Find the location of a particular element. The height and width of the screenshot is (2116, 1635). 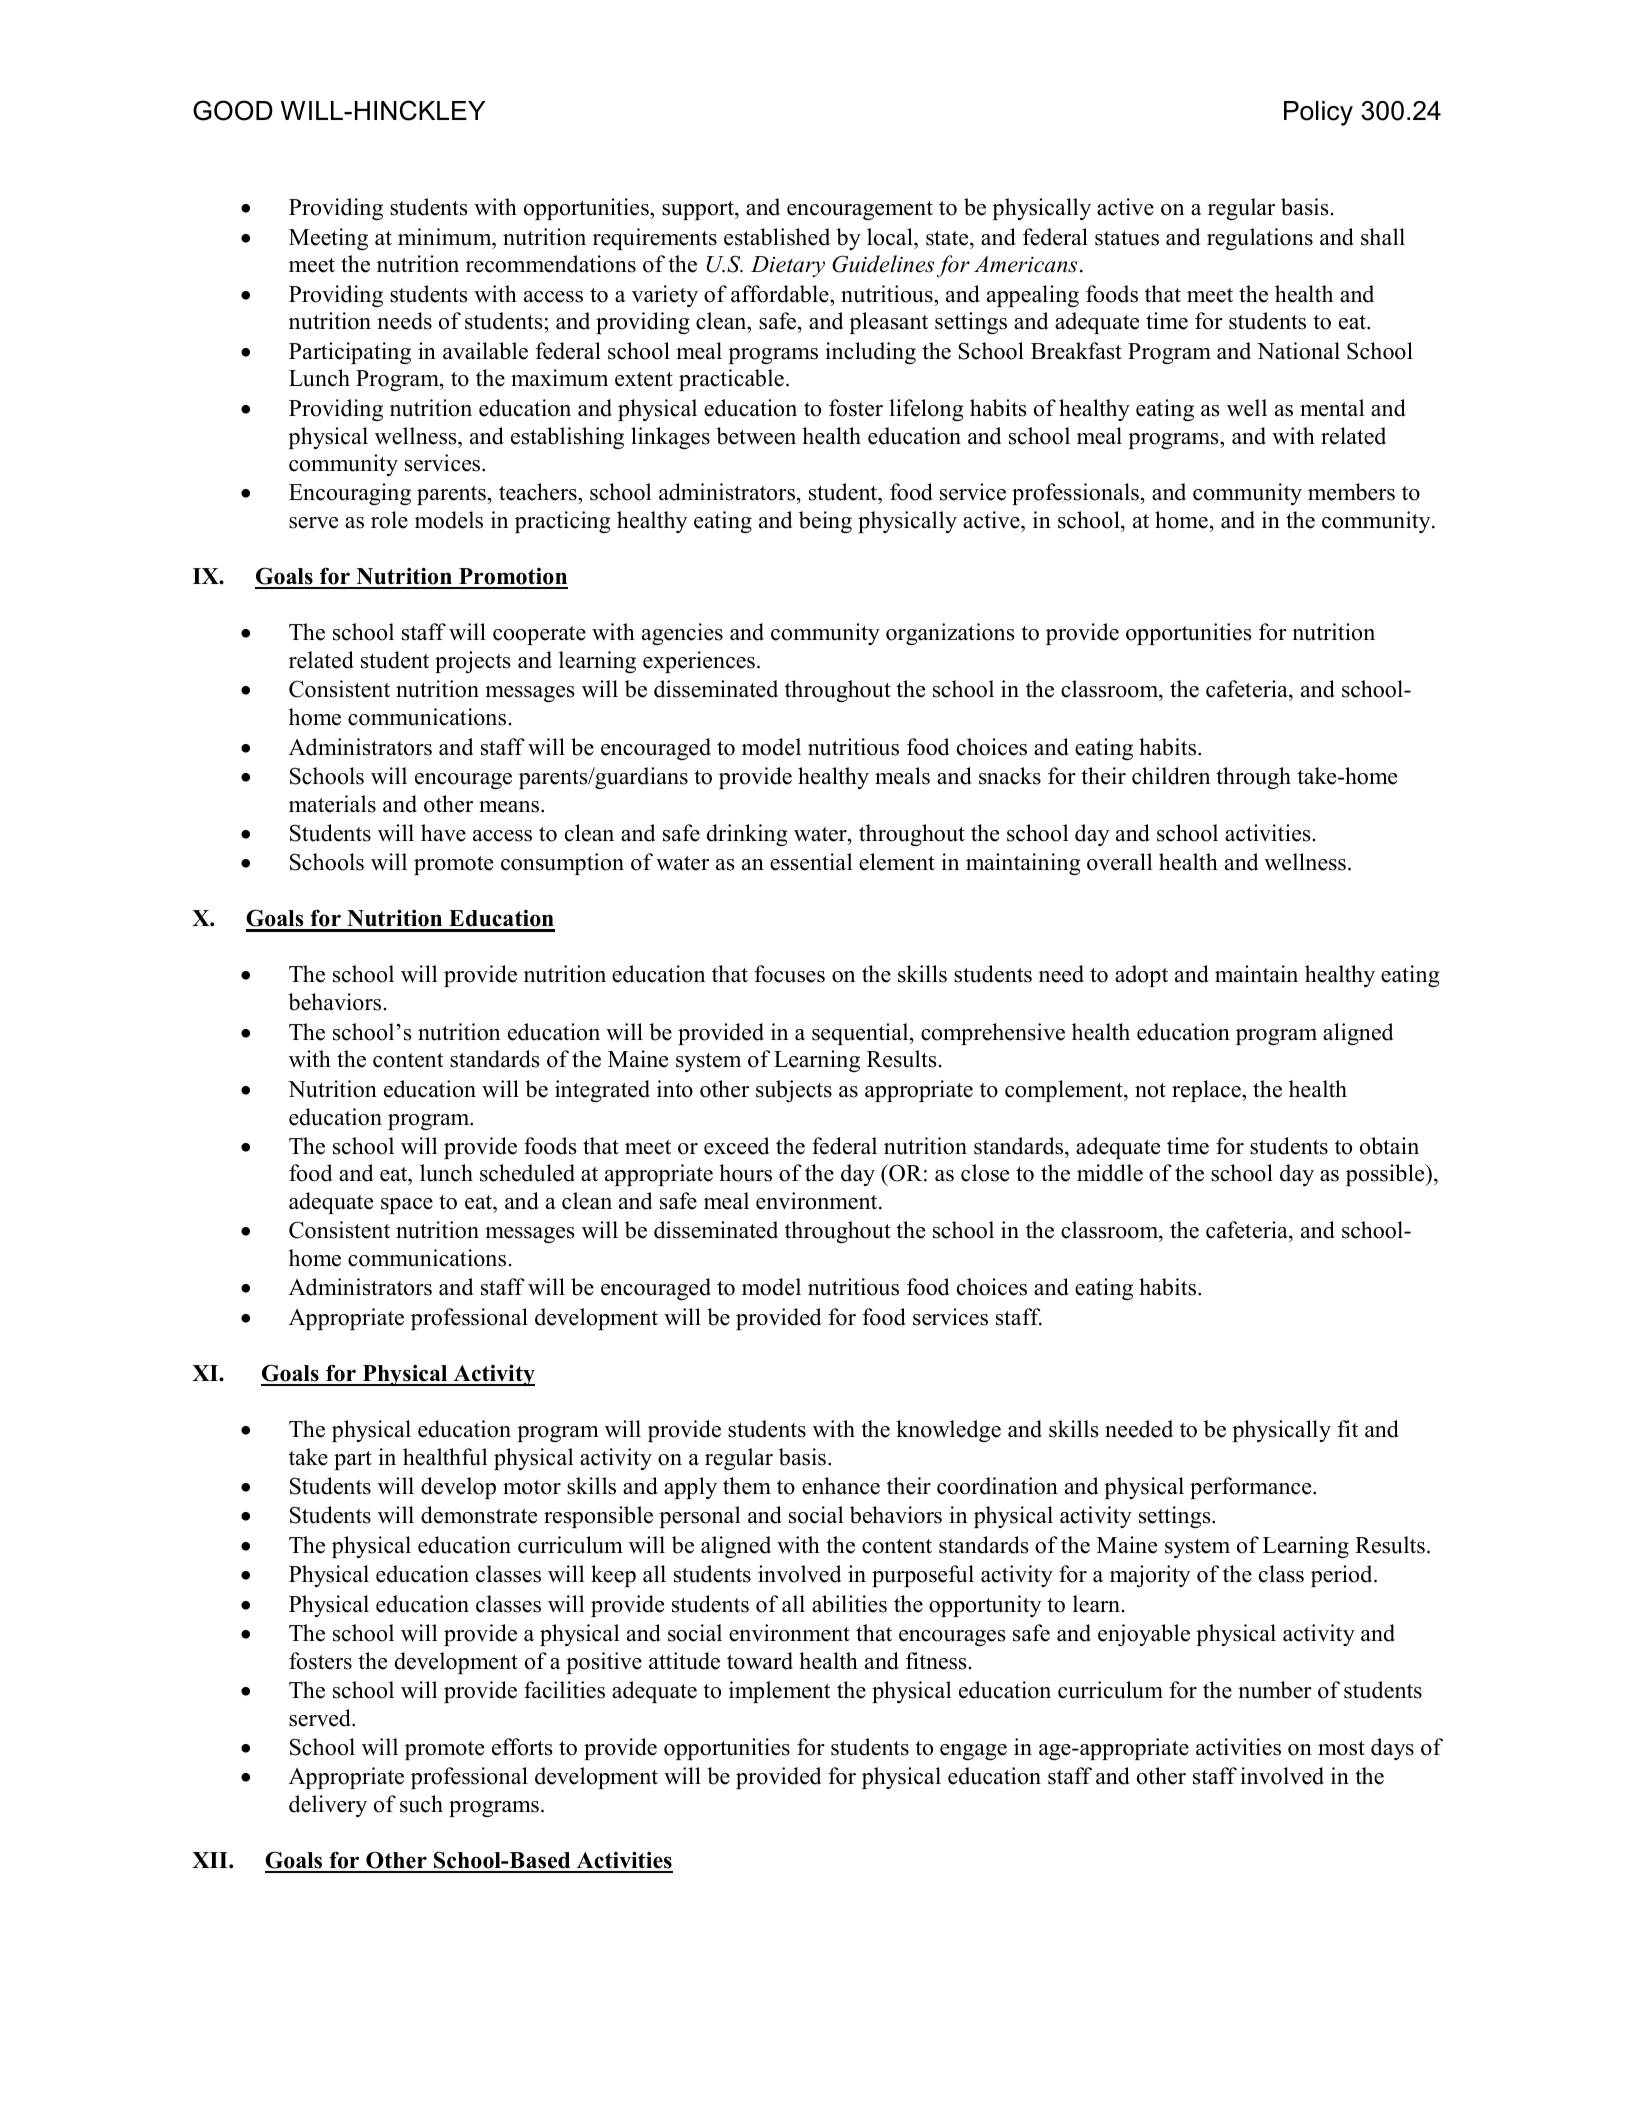

GOOD is located at coordinates (233, 110).
